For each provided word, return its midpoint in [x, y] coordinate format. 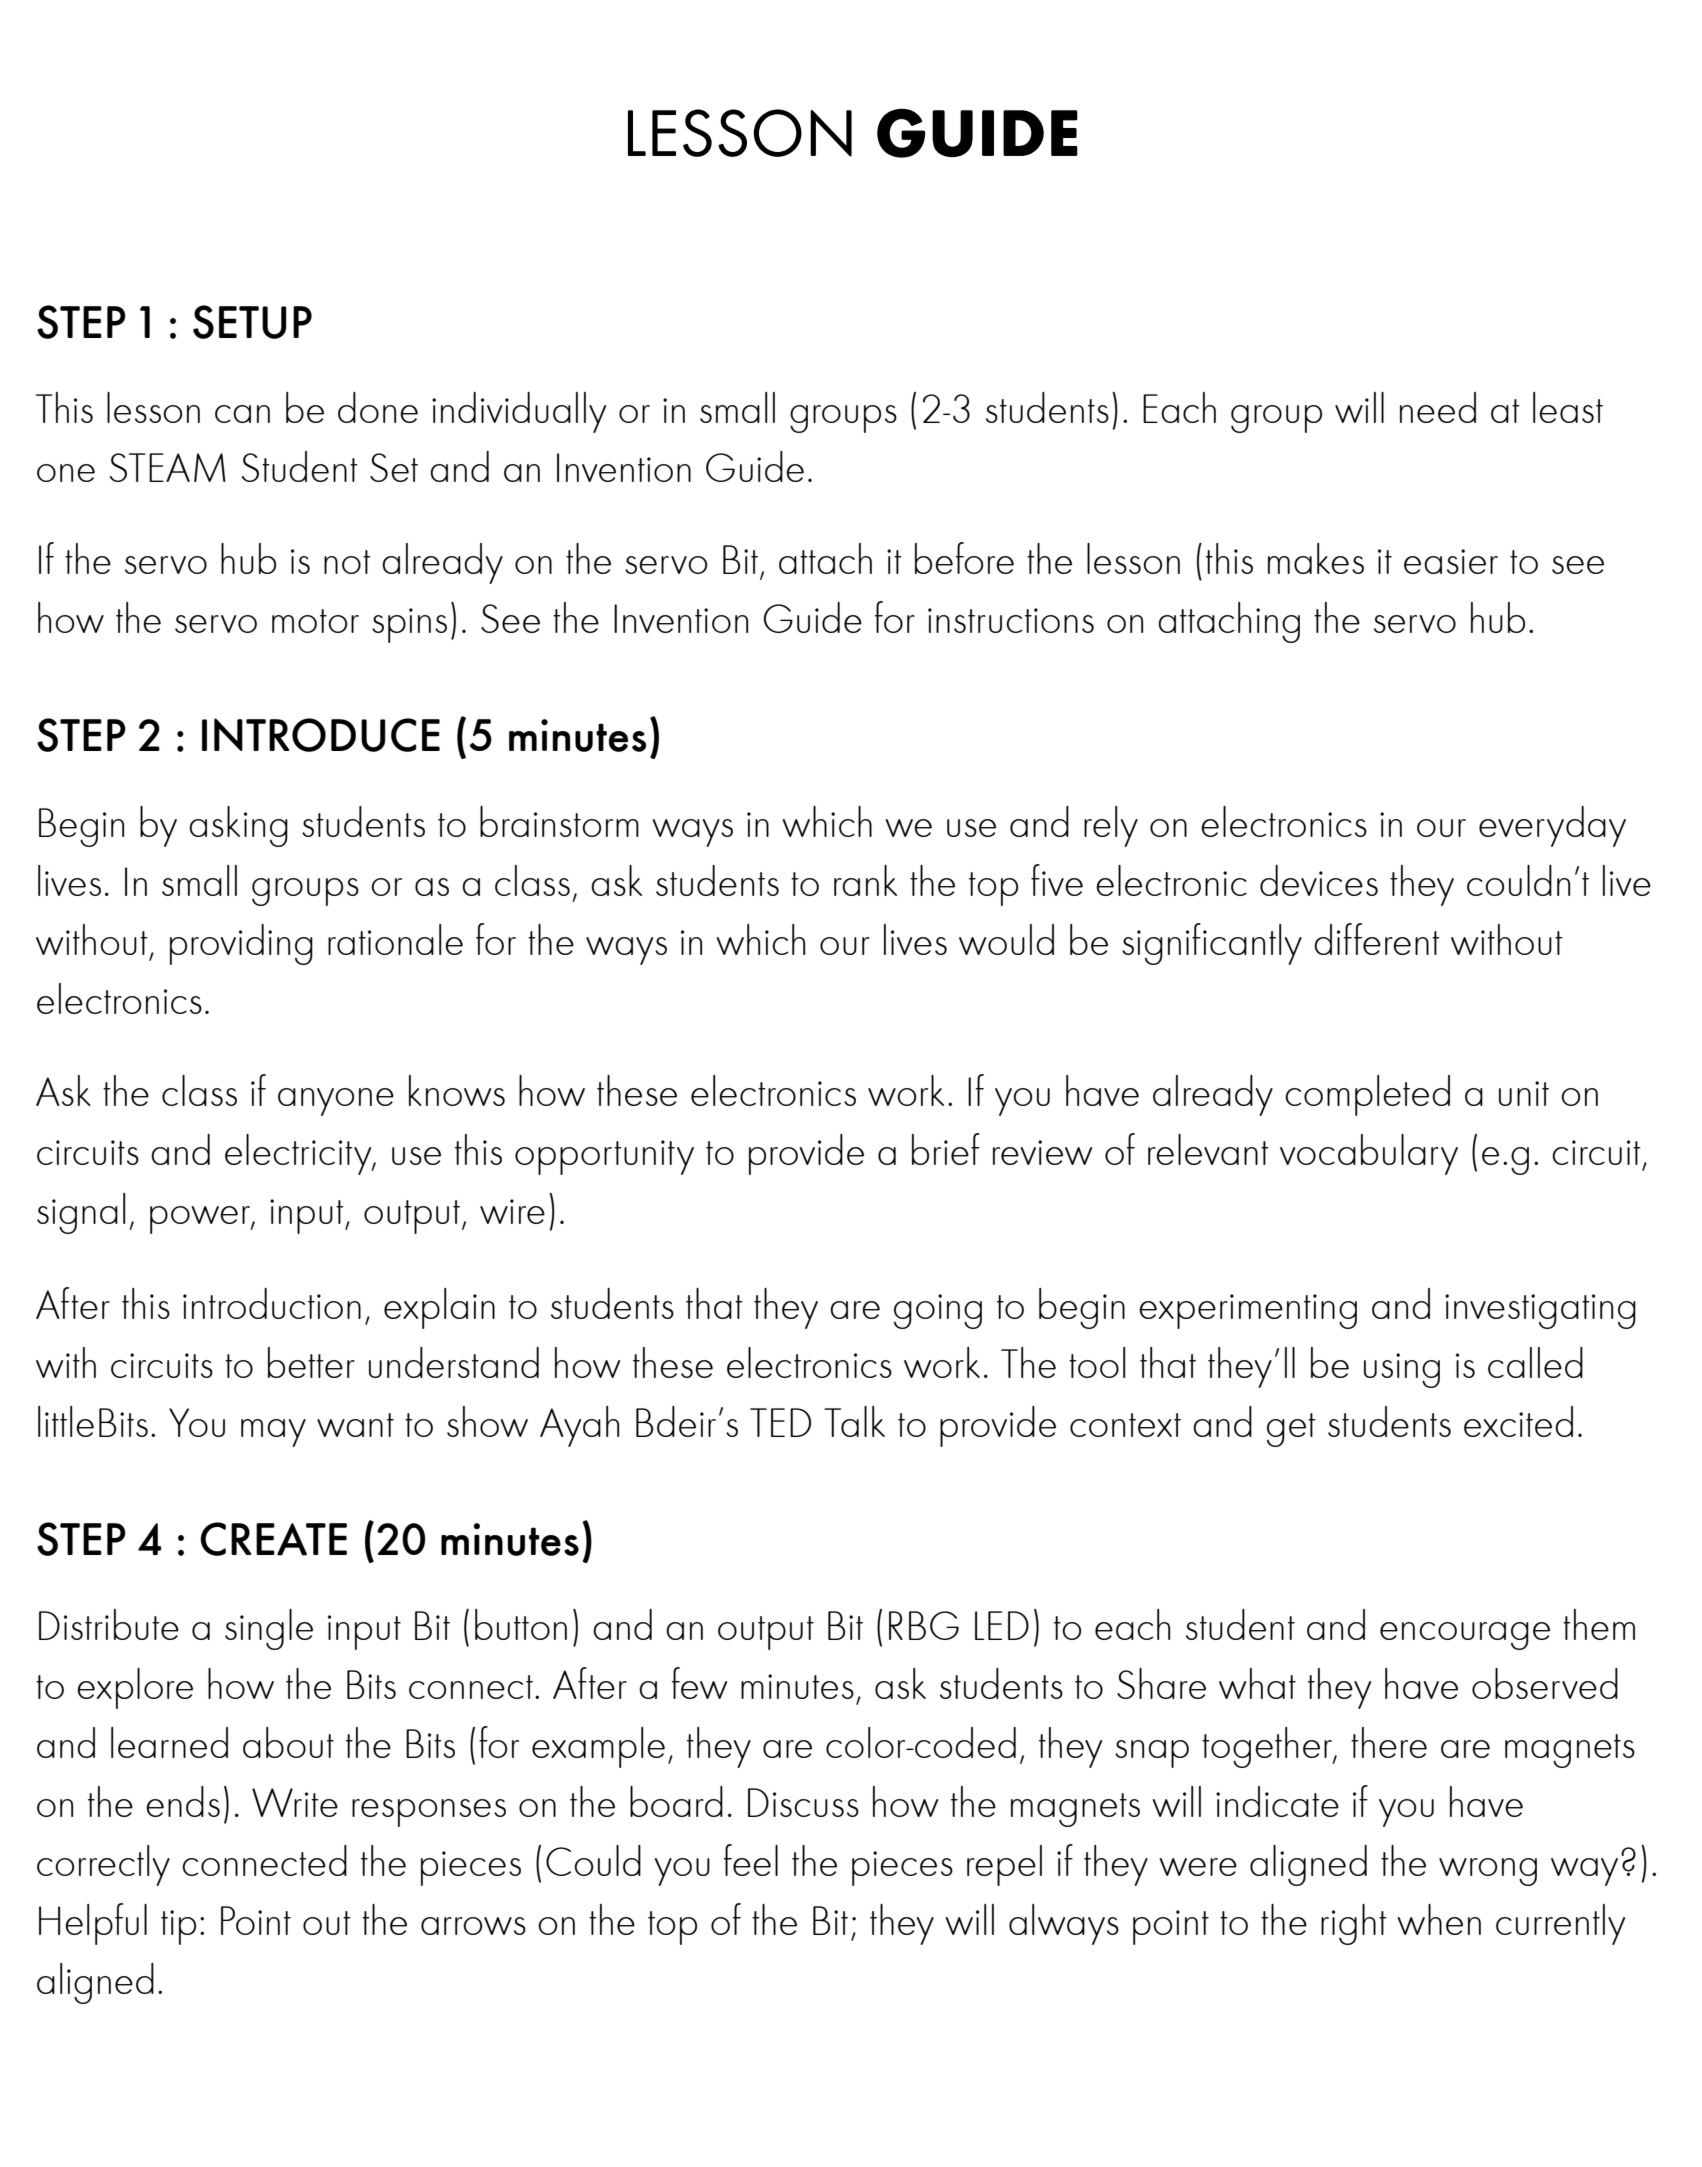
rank [865, 880]
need [1438, 407]
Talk [854, 1421]
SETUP [252, 322]
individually [519, 412]
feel [751, 1860]
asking [238, 826]
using [1402, 1370]
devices [1319, 880]
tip [178, 1927]
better [311, 1362]
